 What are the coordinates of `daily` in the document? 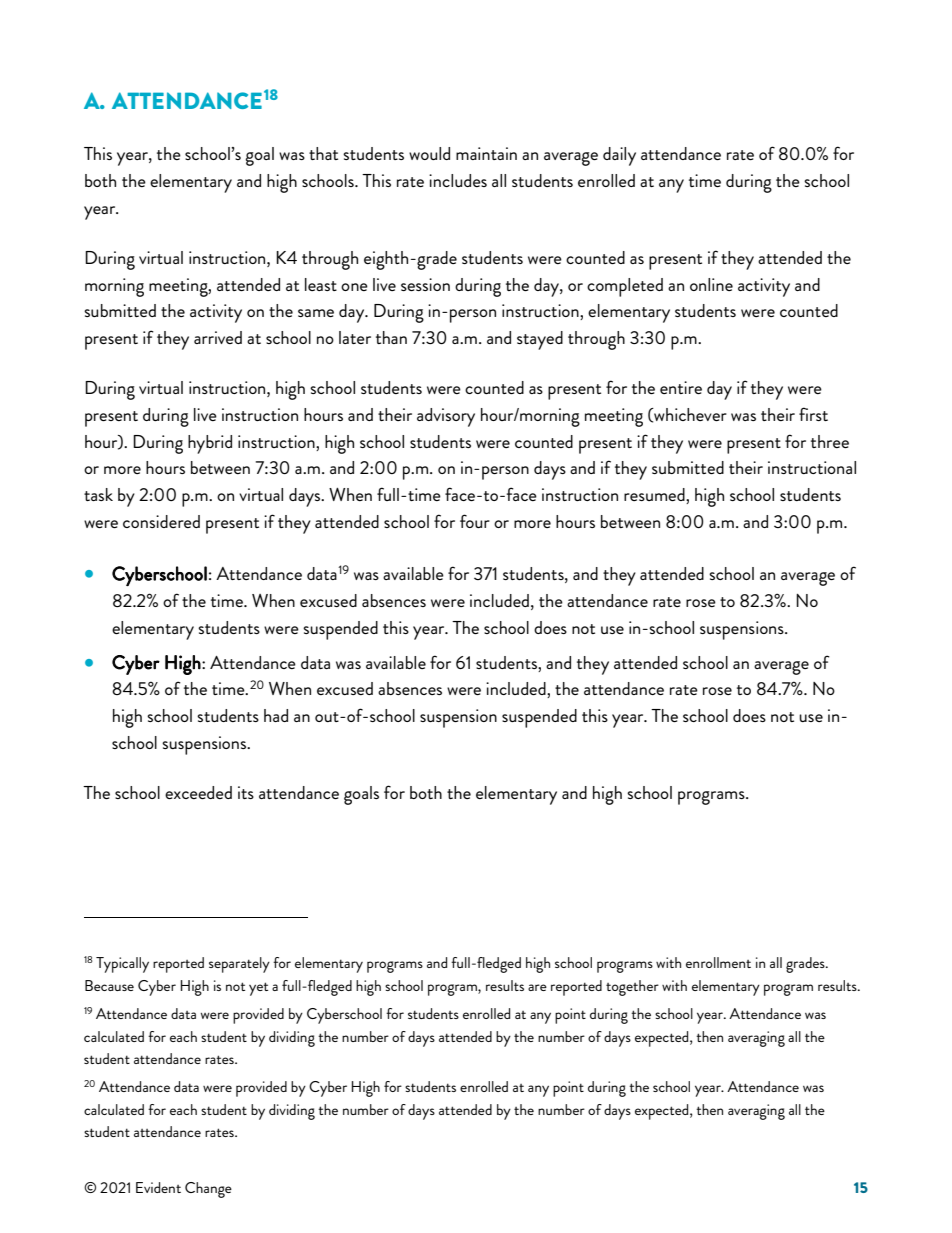 It's located at (619, 156).
